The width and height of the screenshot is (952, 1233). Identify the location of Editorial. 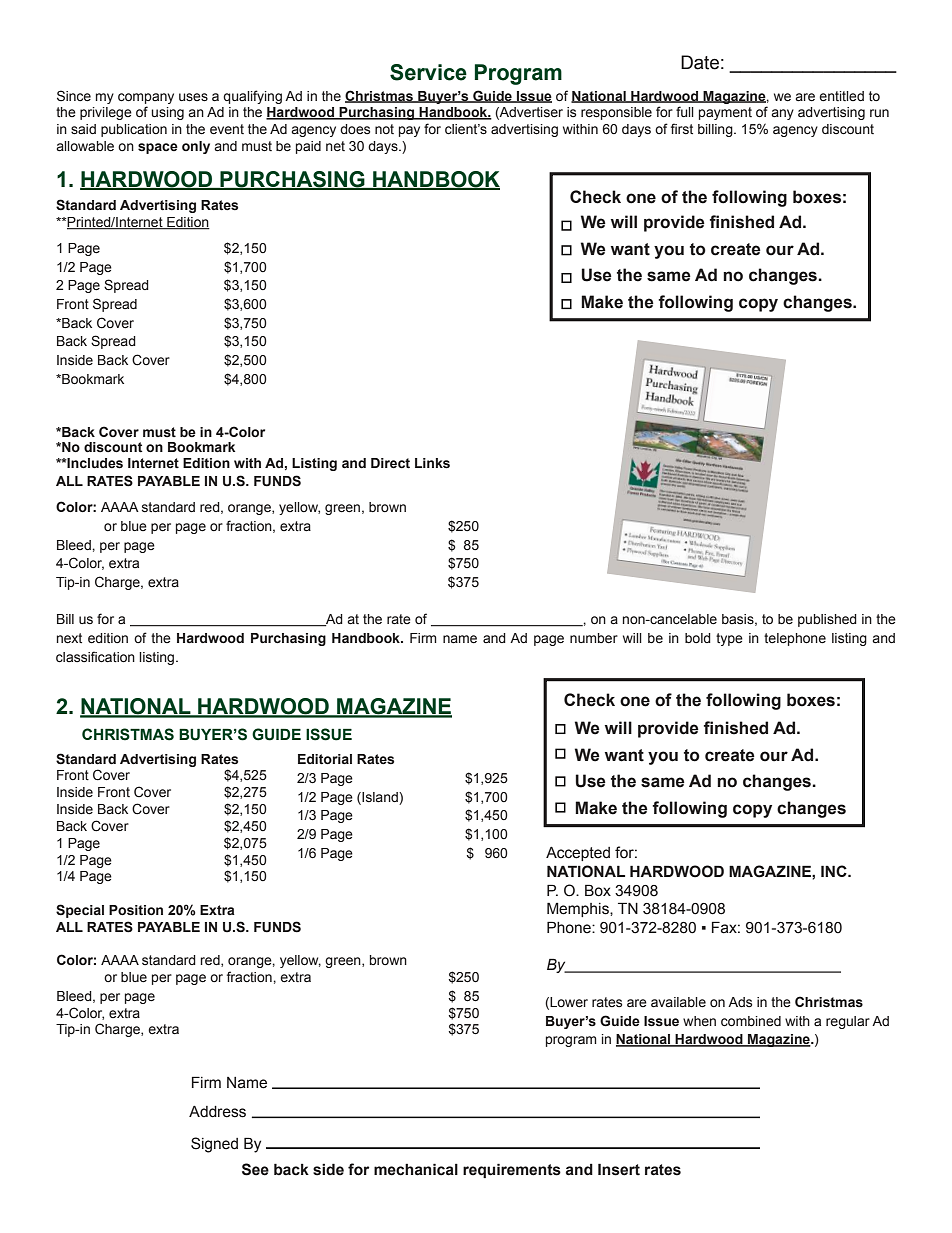
(325, 759).
